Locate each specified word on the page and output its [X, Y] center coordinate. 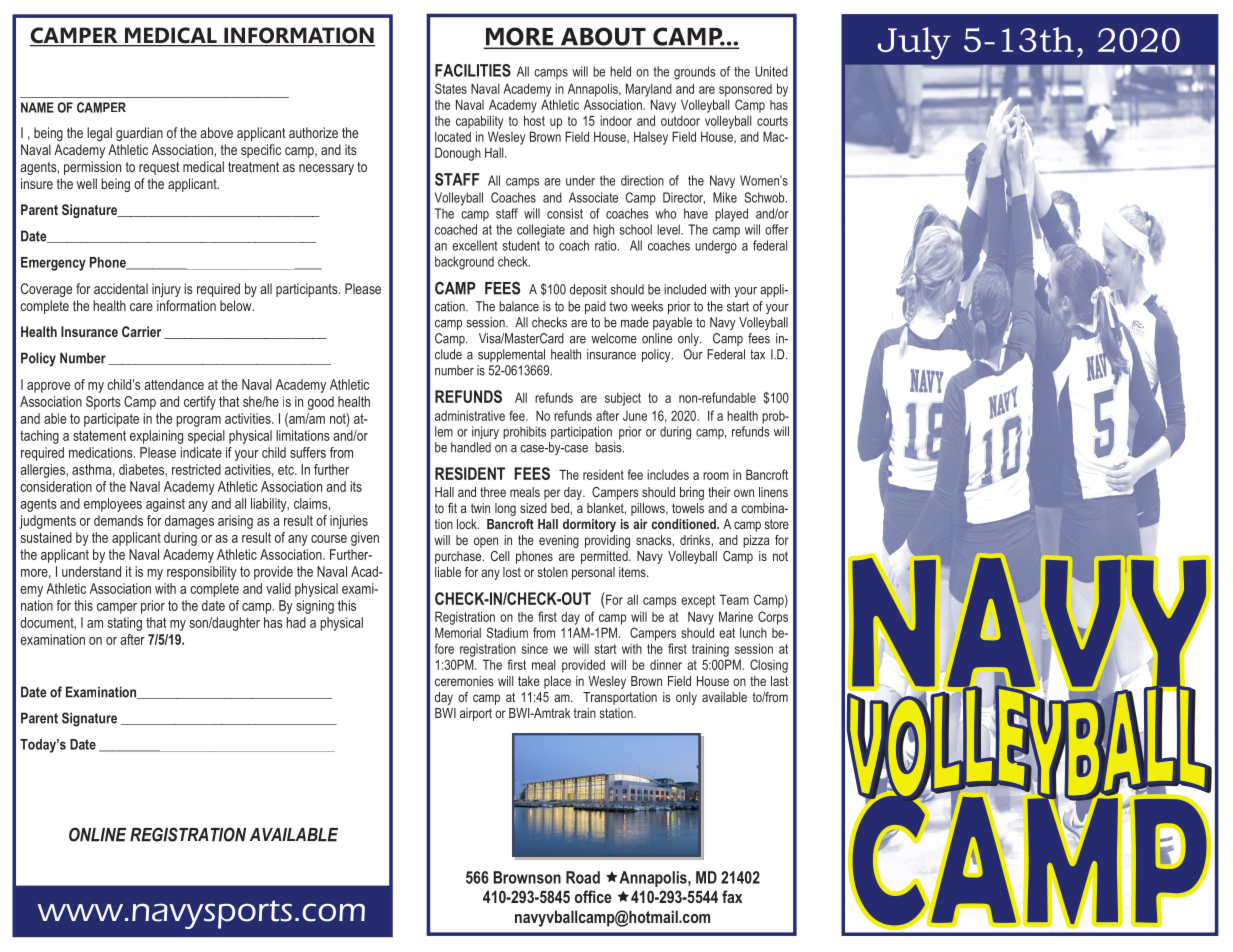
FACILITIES [473, 70]
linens [773, 492]
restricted [196, 469]
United [771, 71]
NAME [37, 107]
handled [471, 447]
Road [583, 877]
